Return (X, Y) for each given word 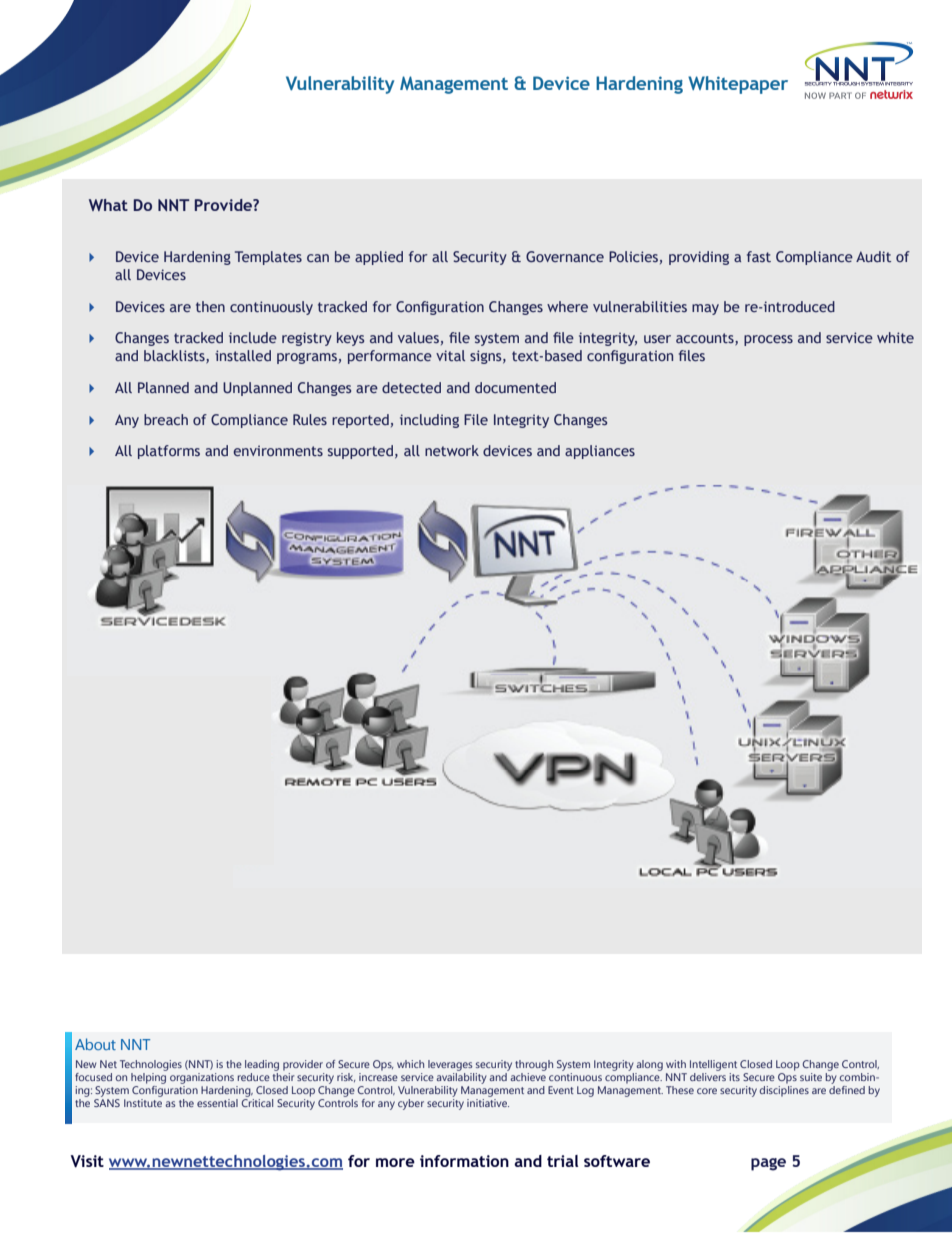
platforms (169, 452)
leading (262, 1065)
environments (278, 450)
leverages (450, 1065)
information (464, 1161)
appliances (600, 452)
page (768, 1164)
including (429, 421)
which (410, 1064)
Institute (143, 1103)
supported (360, 452)
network (452, 450)
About (95, 1044)
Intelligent (713, 1065)
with (676, 1064)
